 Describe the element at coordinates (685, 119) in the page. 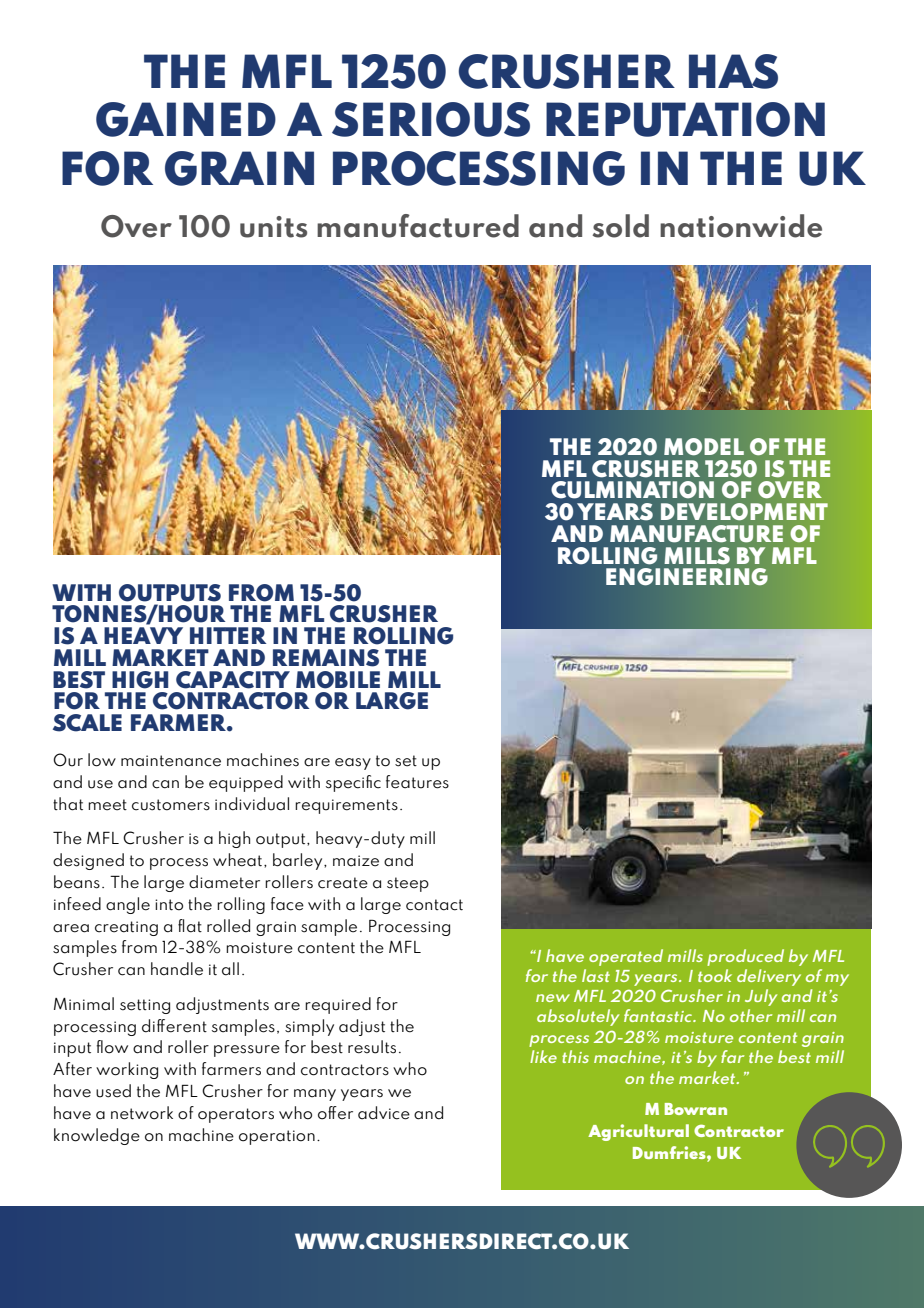

I see `REPUTATION` at that location.
